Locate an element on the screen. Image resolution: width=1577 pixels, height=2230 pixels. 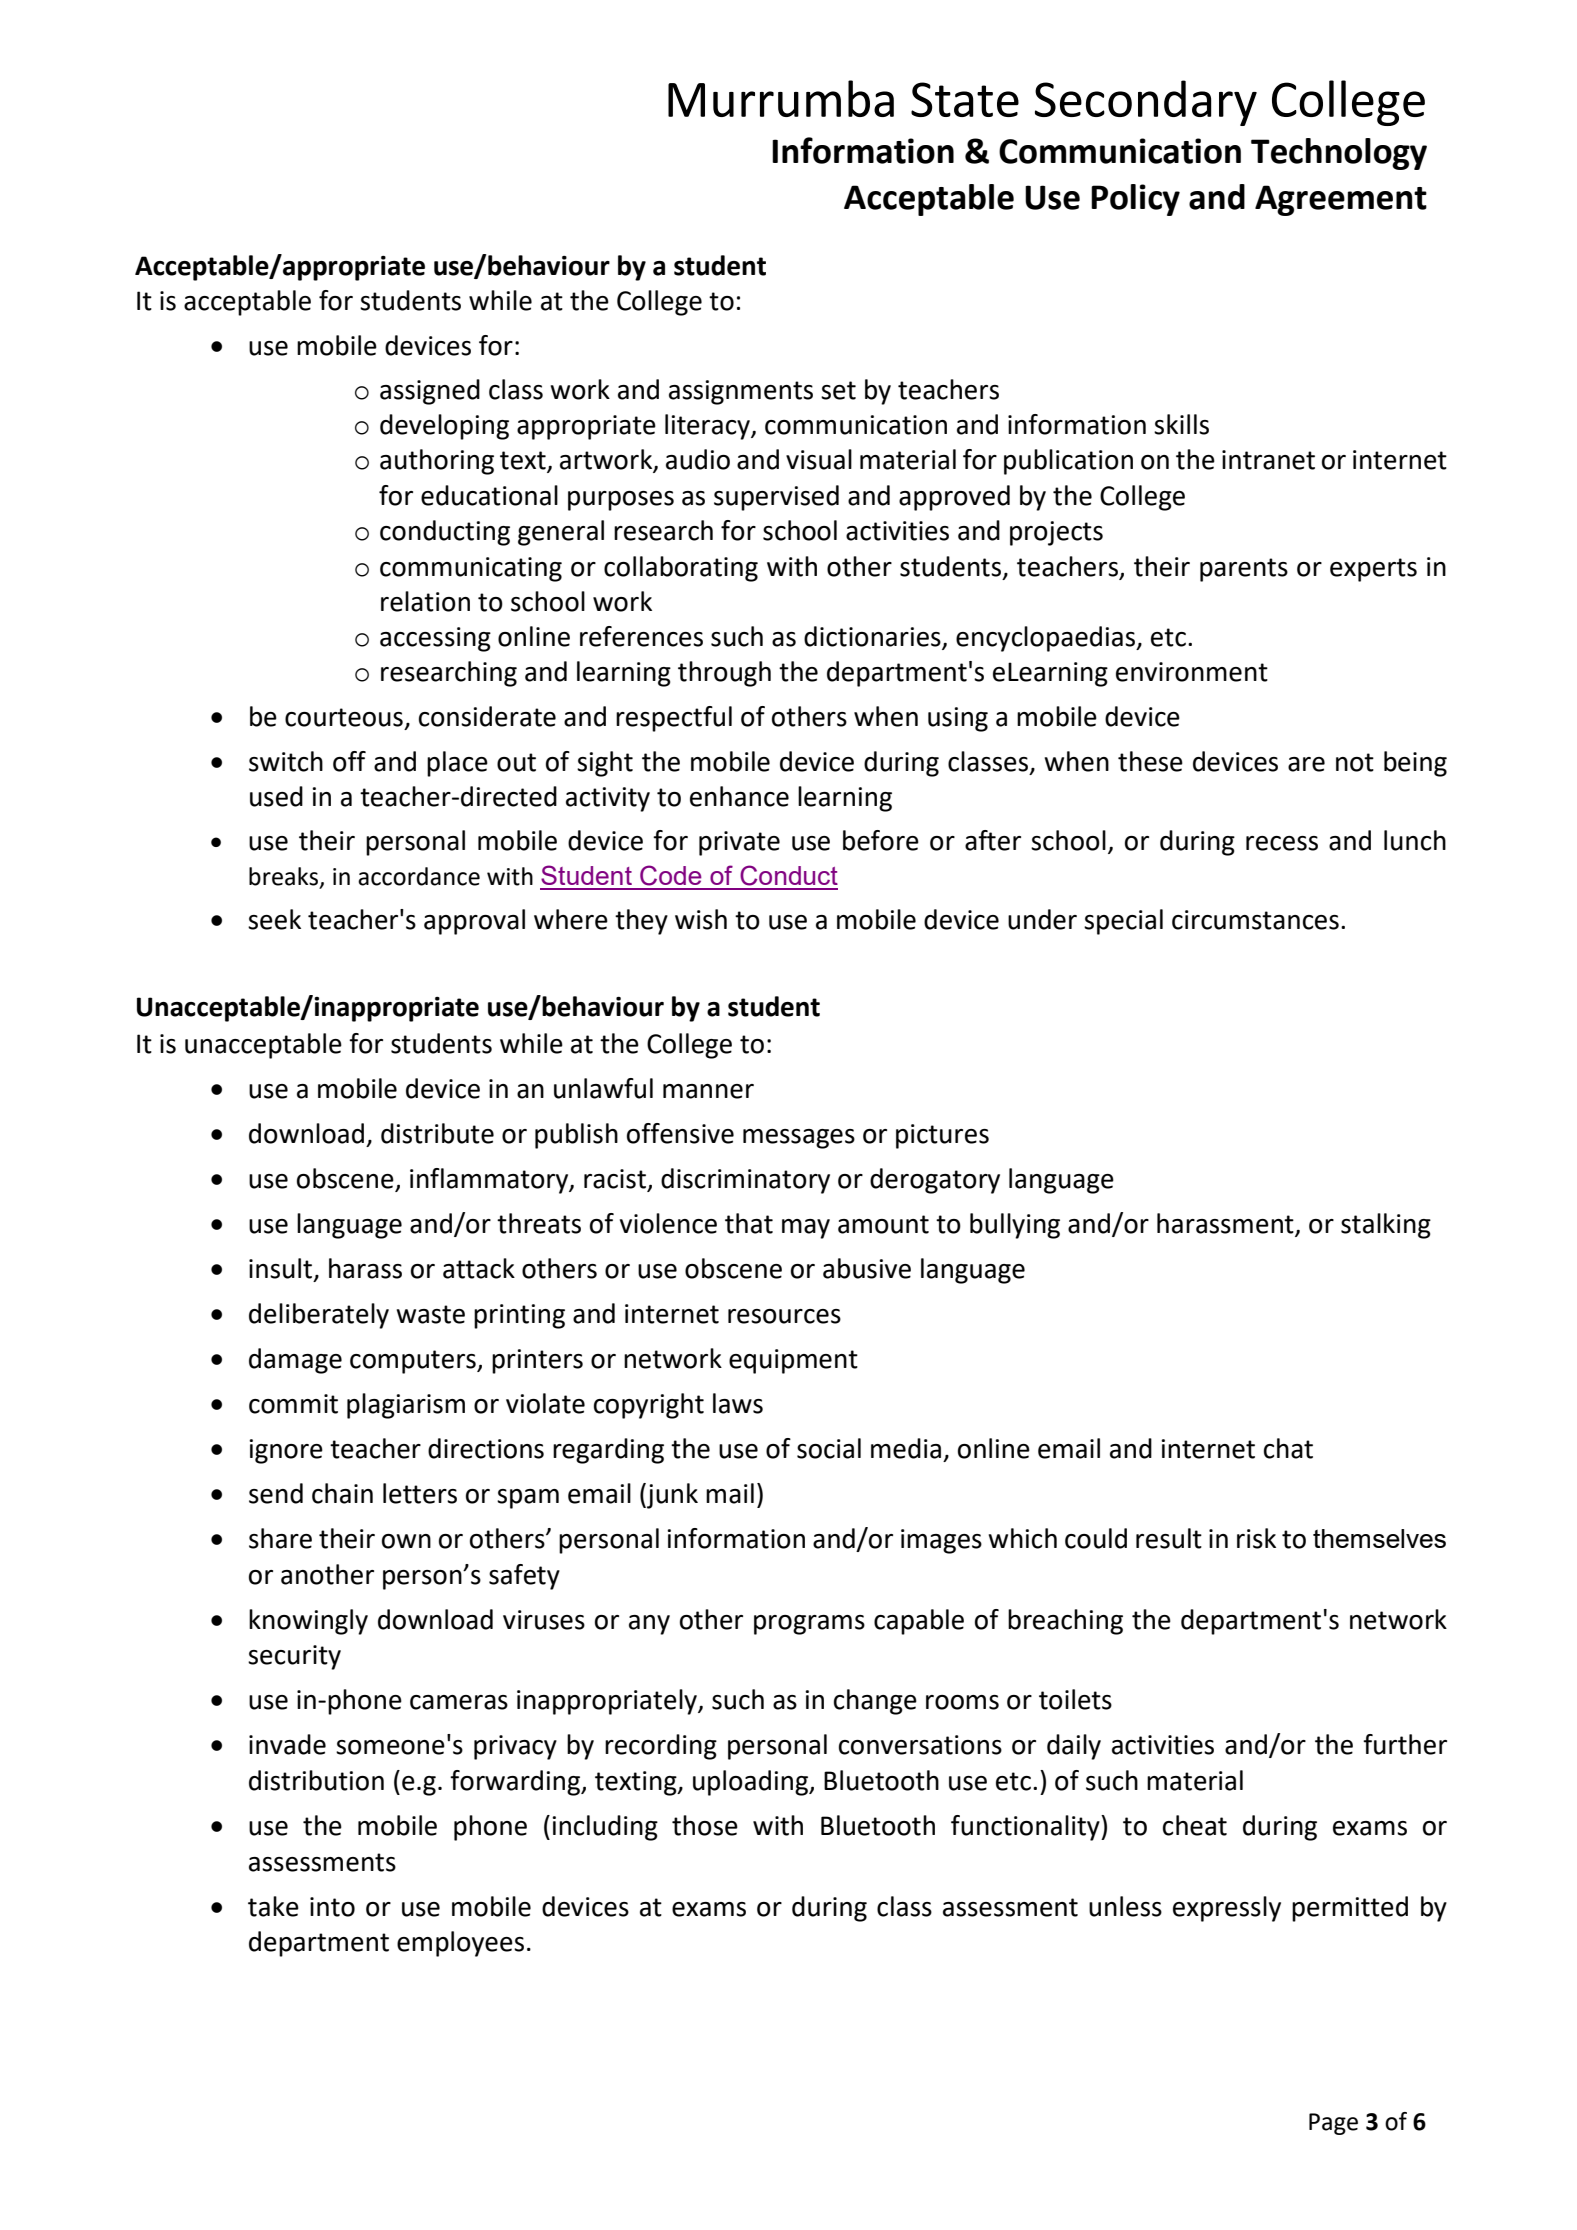
chat is located at coordinates (1288, 1448).
